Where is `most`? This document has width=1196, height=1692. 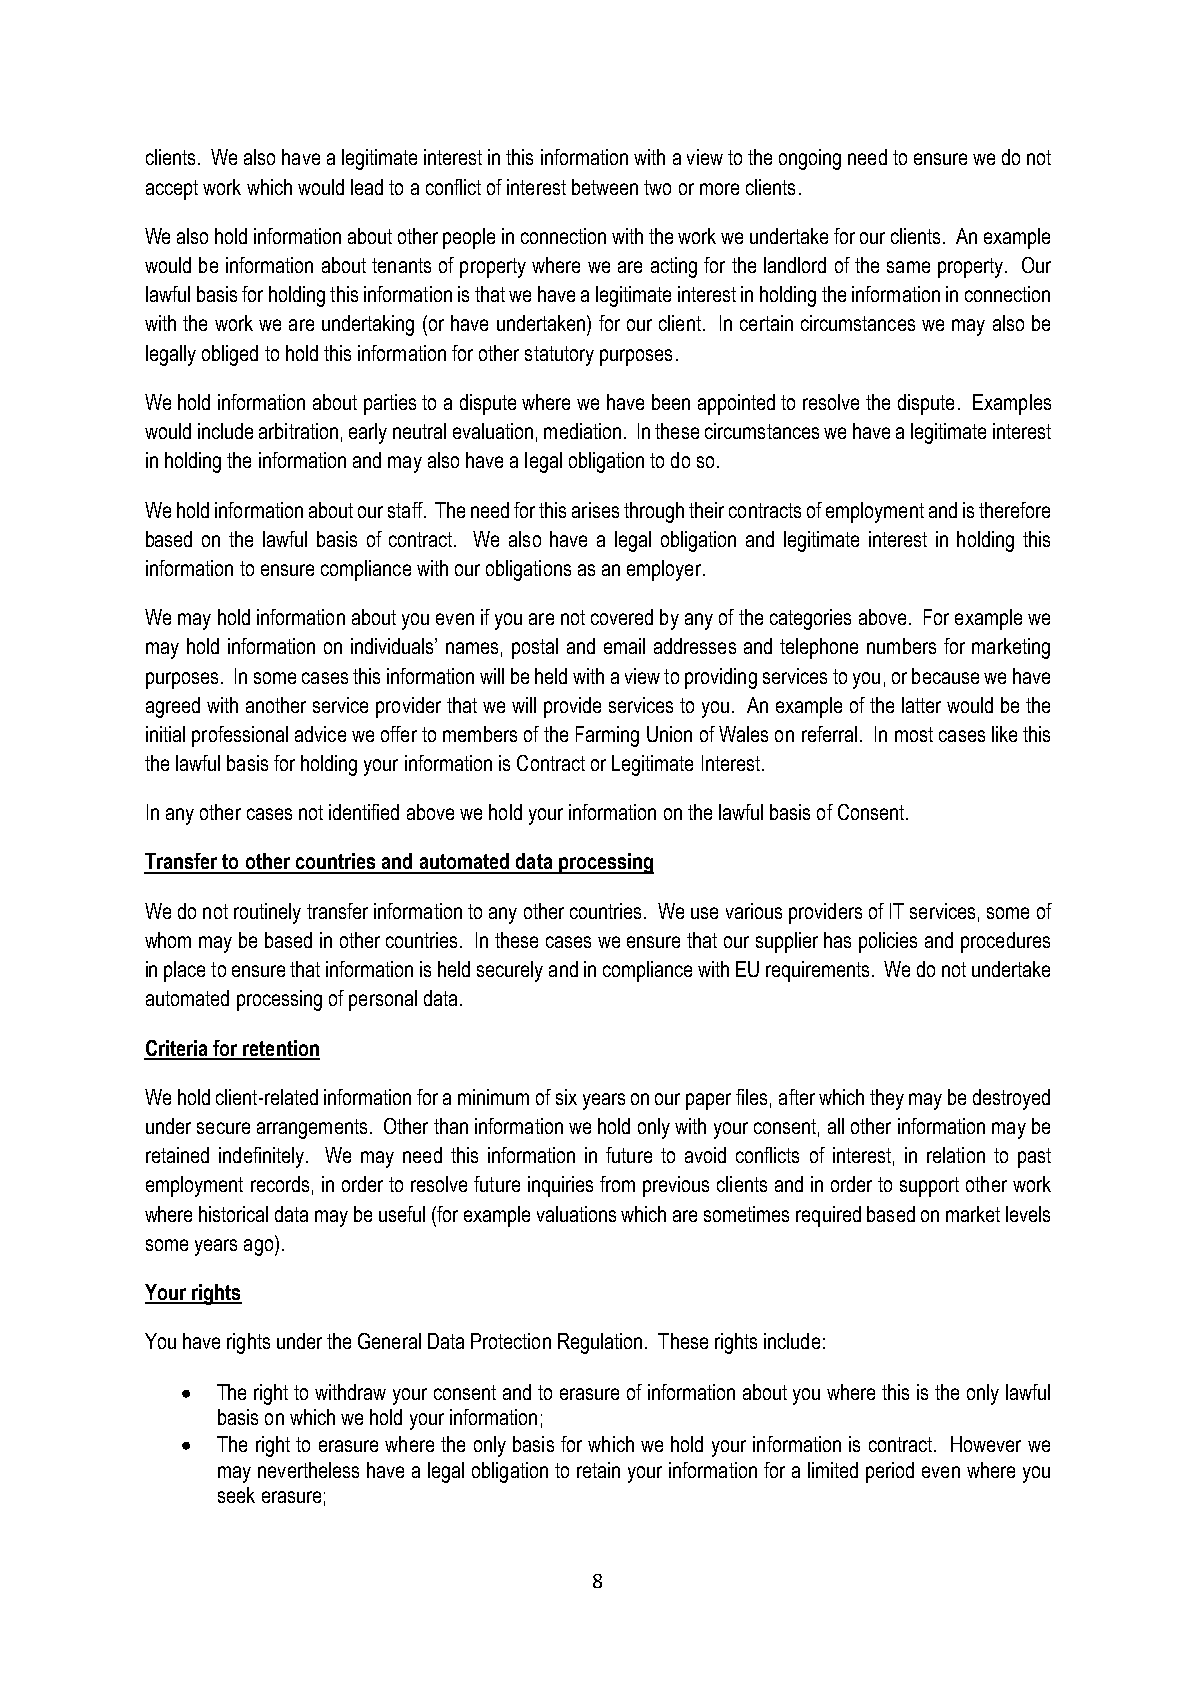
most is located at coordinates (914, 734).
